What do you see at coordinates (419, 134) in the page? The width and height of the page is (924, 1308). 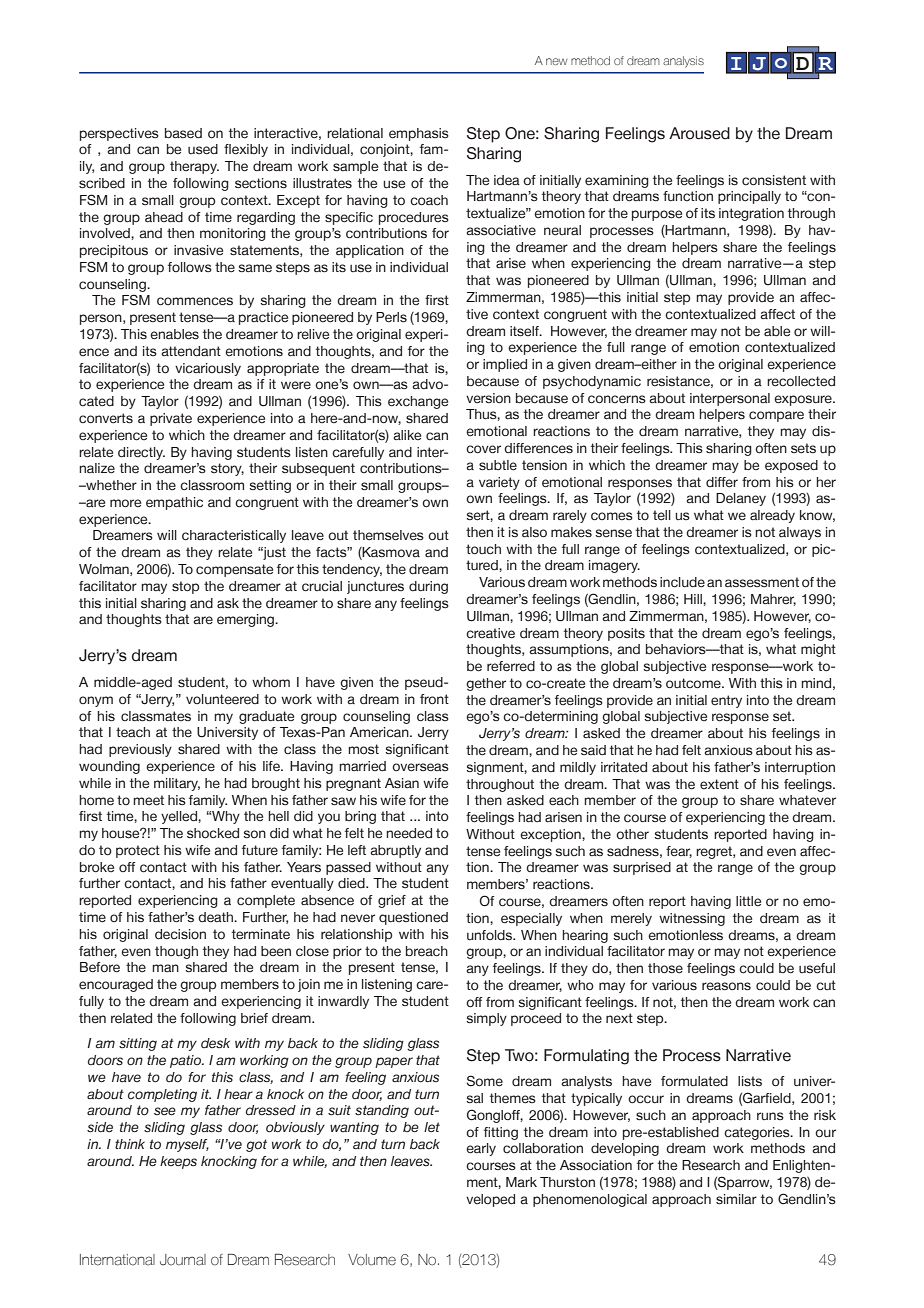 I see `emphasis` at bounding box center [419, 134].
